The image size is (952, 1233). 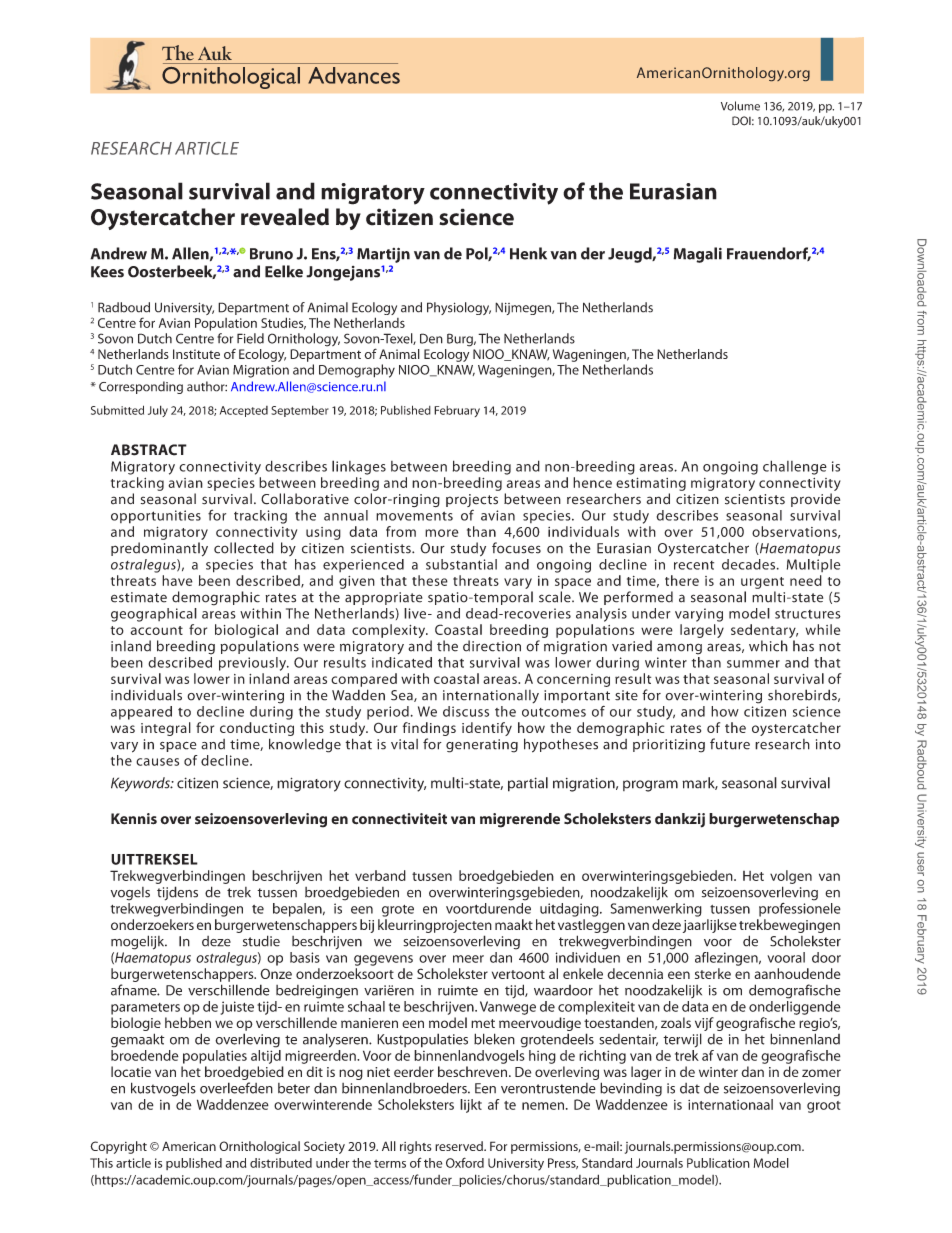 I want to click on Ornithological, so click(x=259, y=1147).
